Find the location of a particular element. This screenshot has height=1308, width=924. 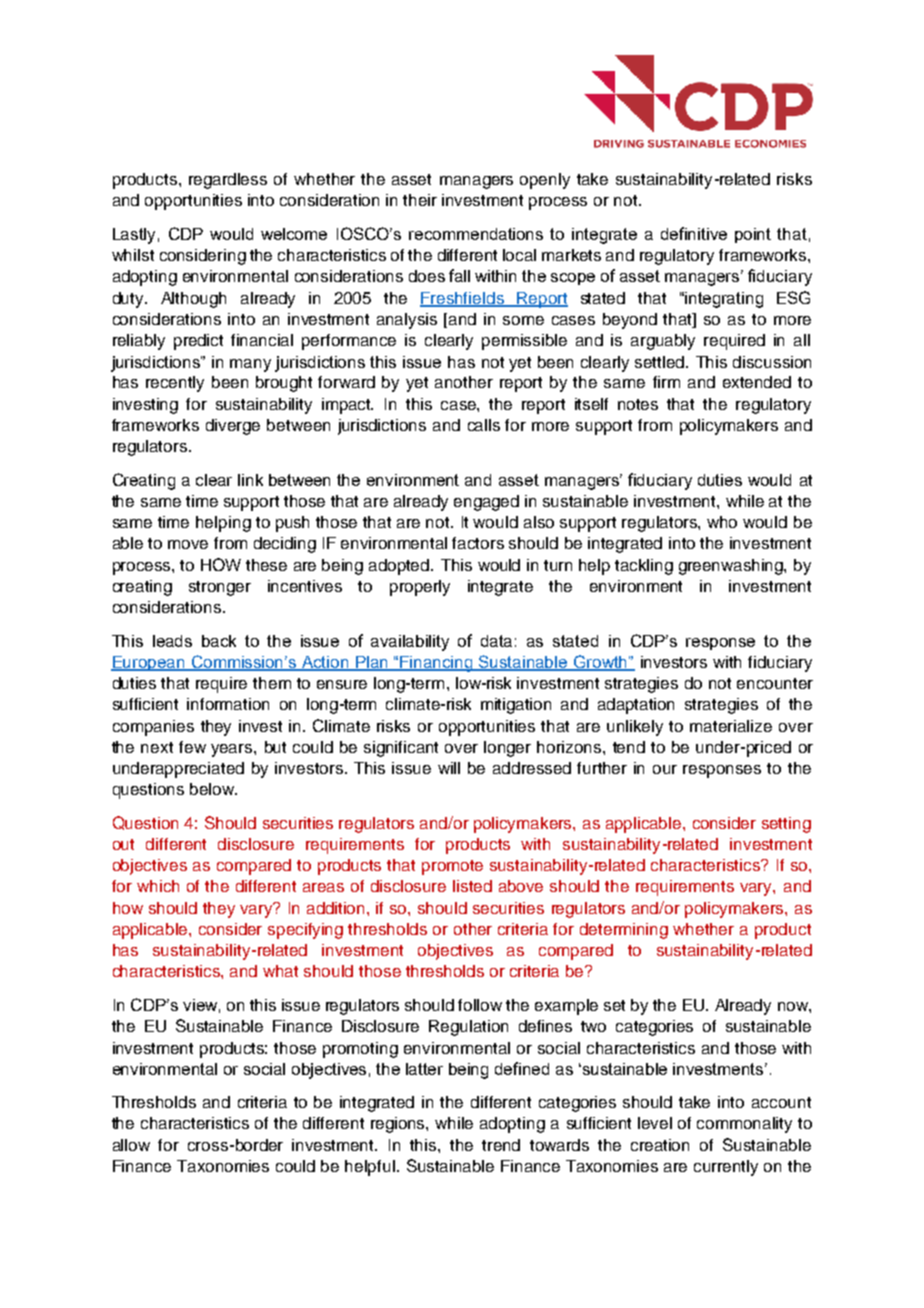

calls is located at coordinates (484, 425).
